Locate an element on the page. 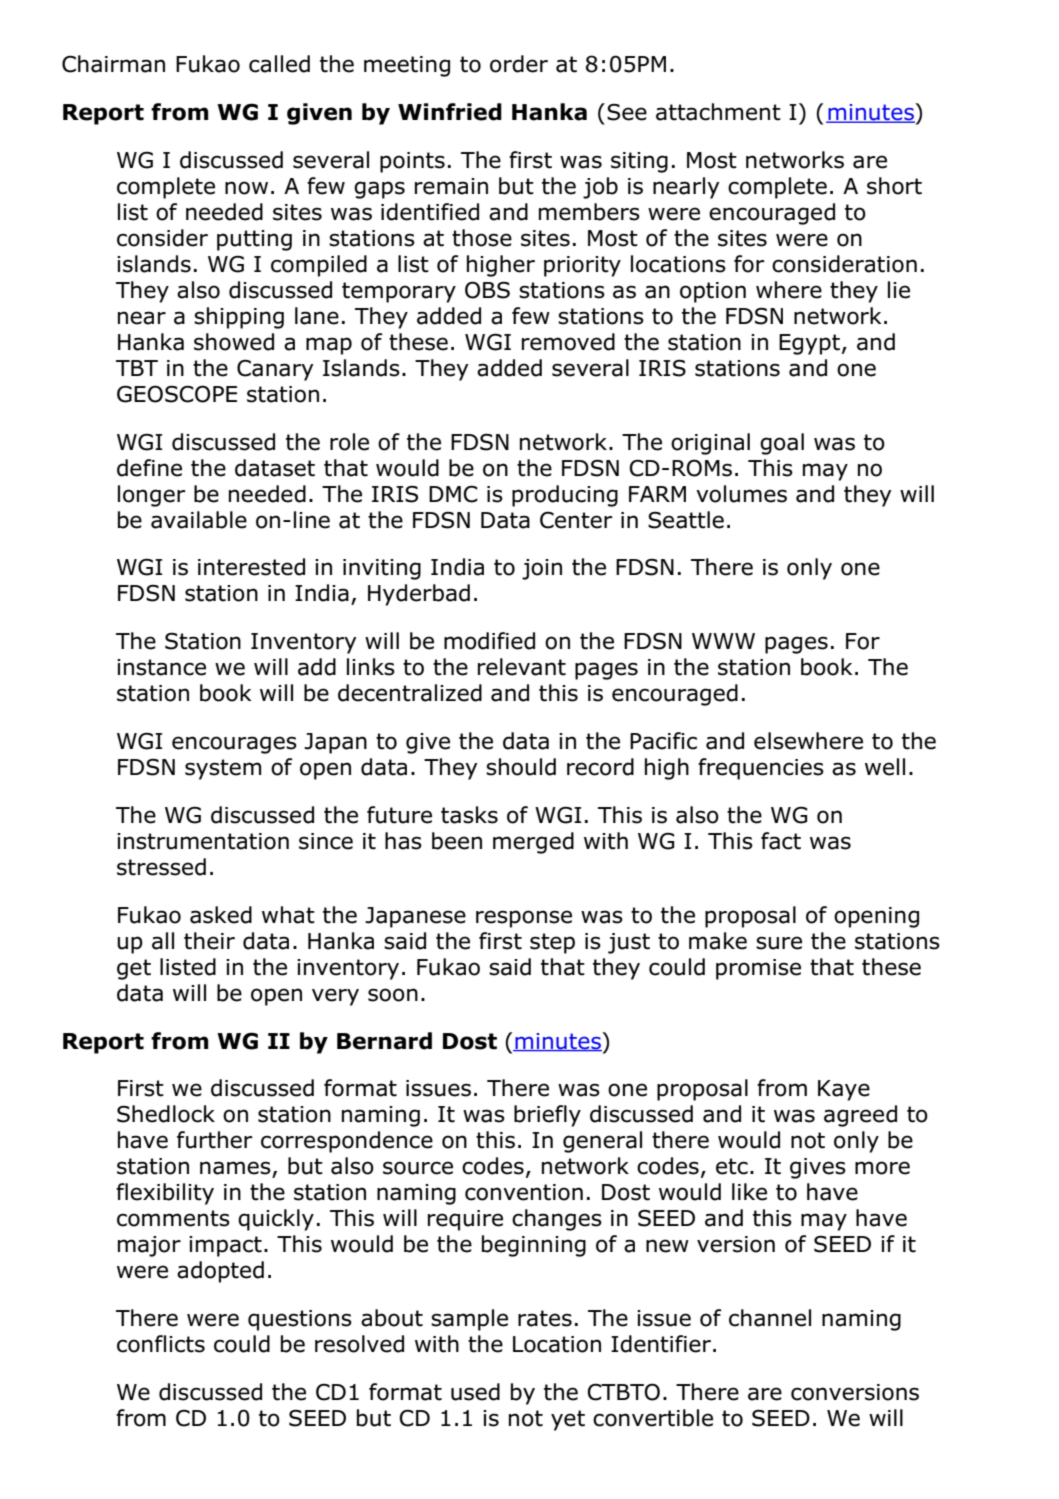 This image has width=1059, height=1499. conflicts is located at coordinates (161, 1344).
